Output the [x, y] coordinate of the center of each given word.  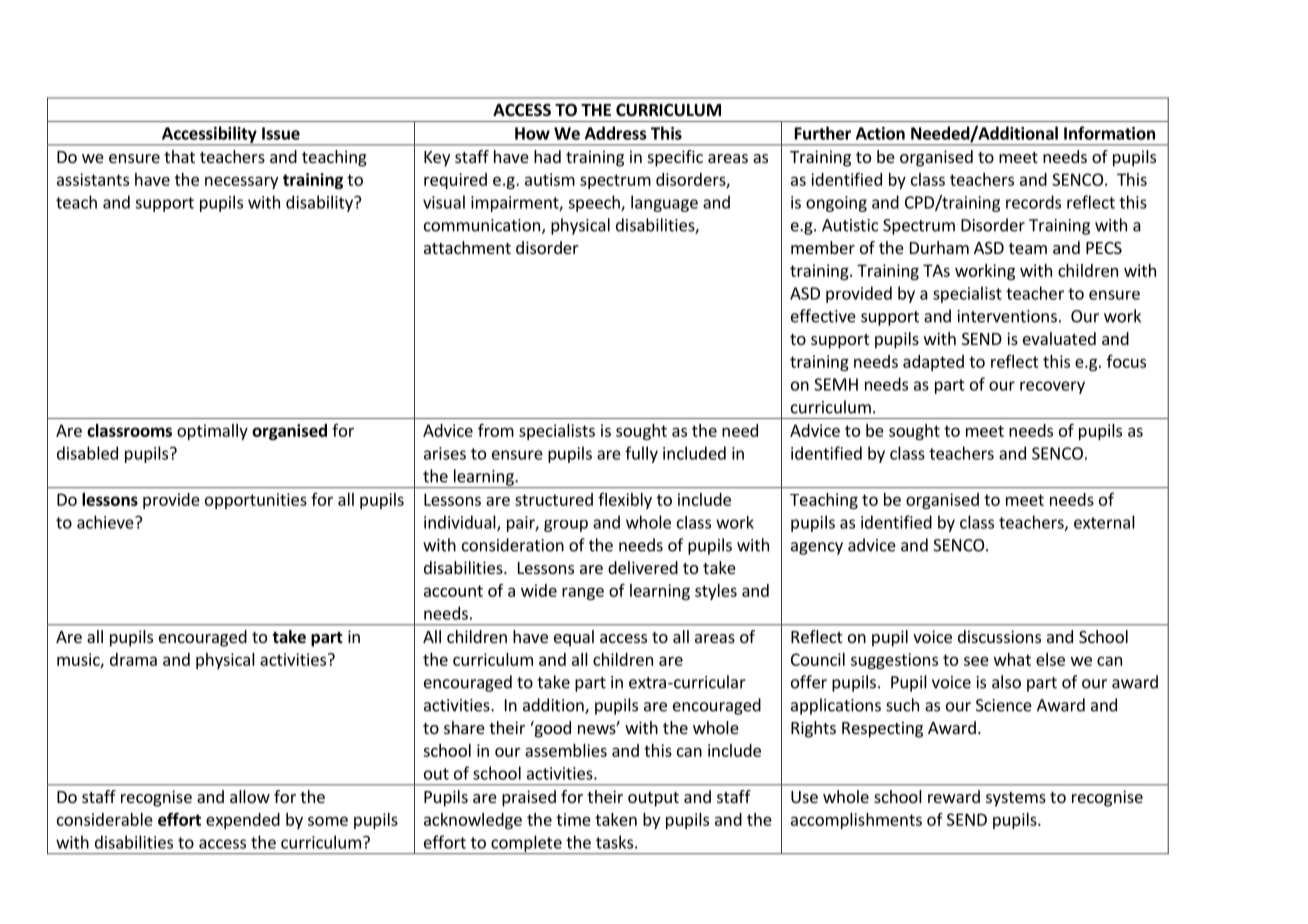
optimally [212, 432]
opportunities [256, 501]
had [547, 156]
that [179, 156]
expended [243, 821]
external [1104, 522]
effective [823, 316]
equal [574, 638]
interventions [1007, 316]
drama [133, 659]
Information [1109, 133]
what [1012, 659]
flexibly [625, 501]
